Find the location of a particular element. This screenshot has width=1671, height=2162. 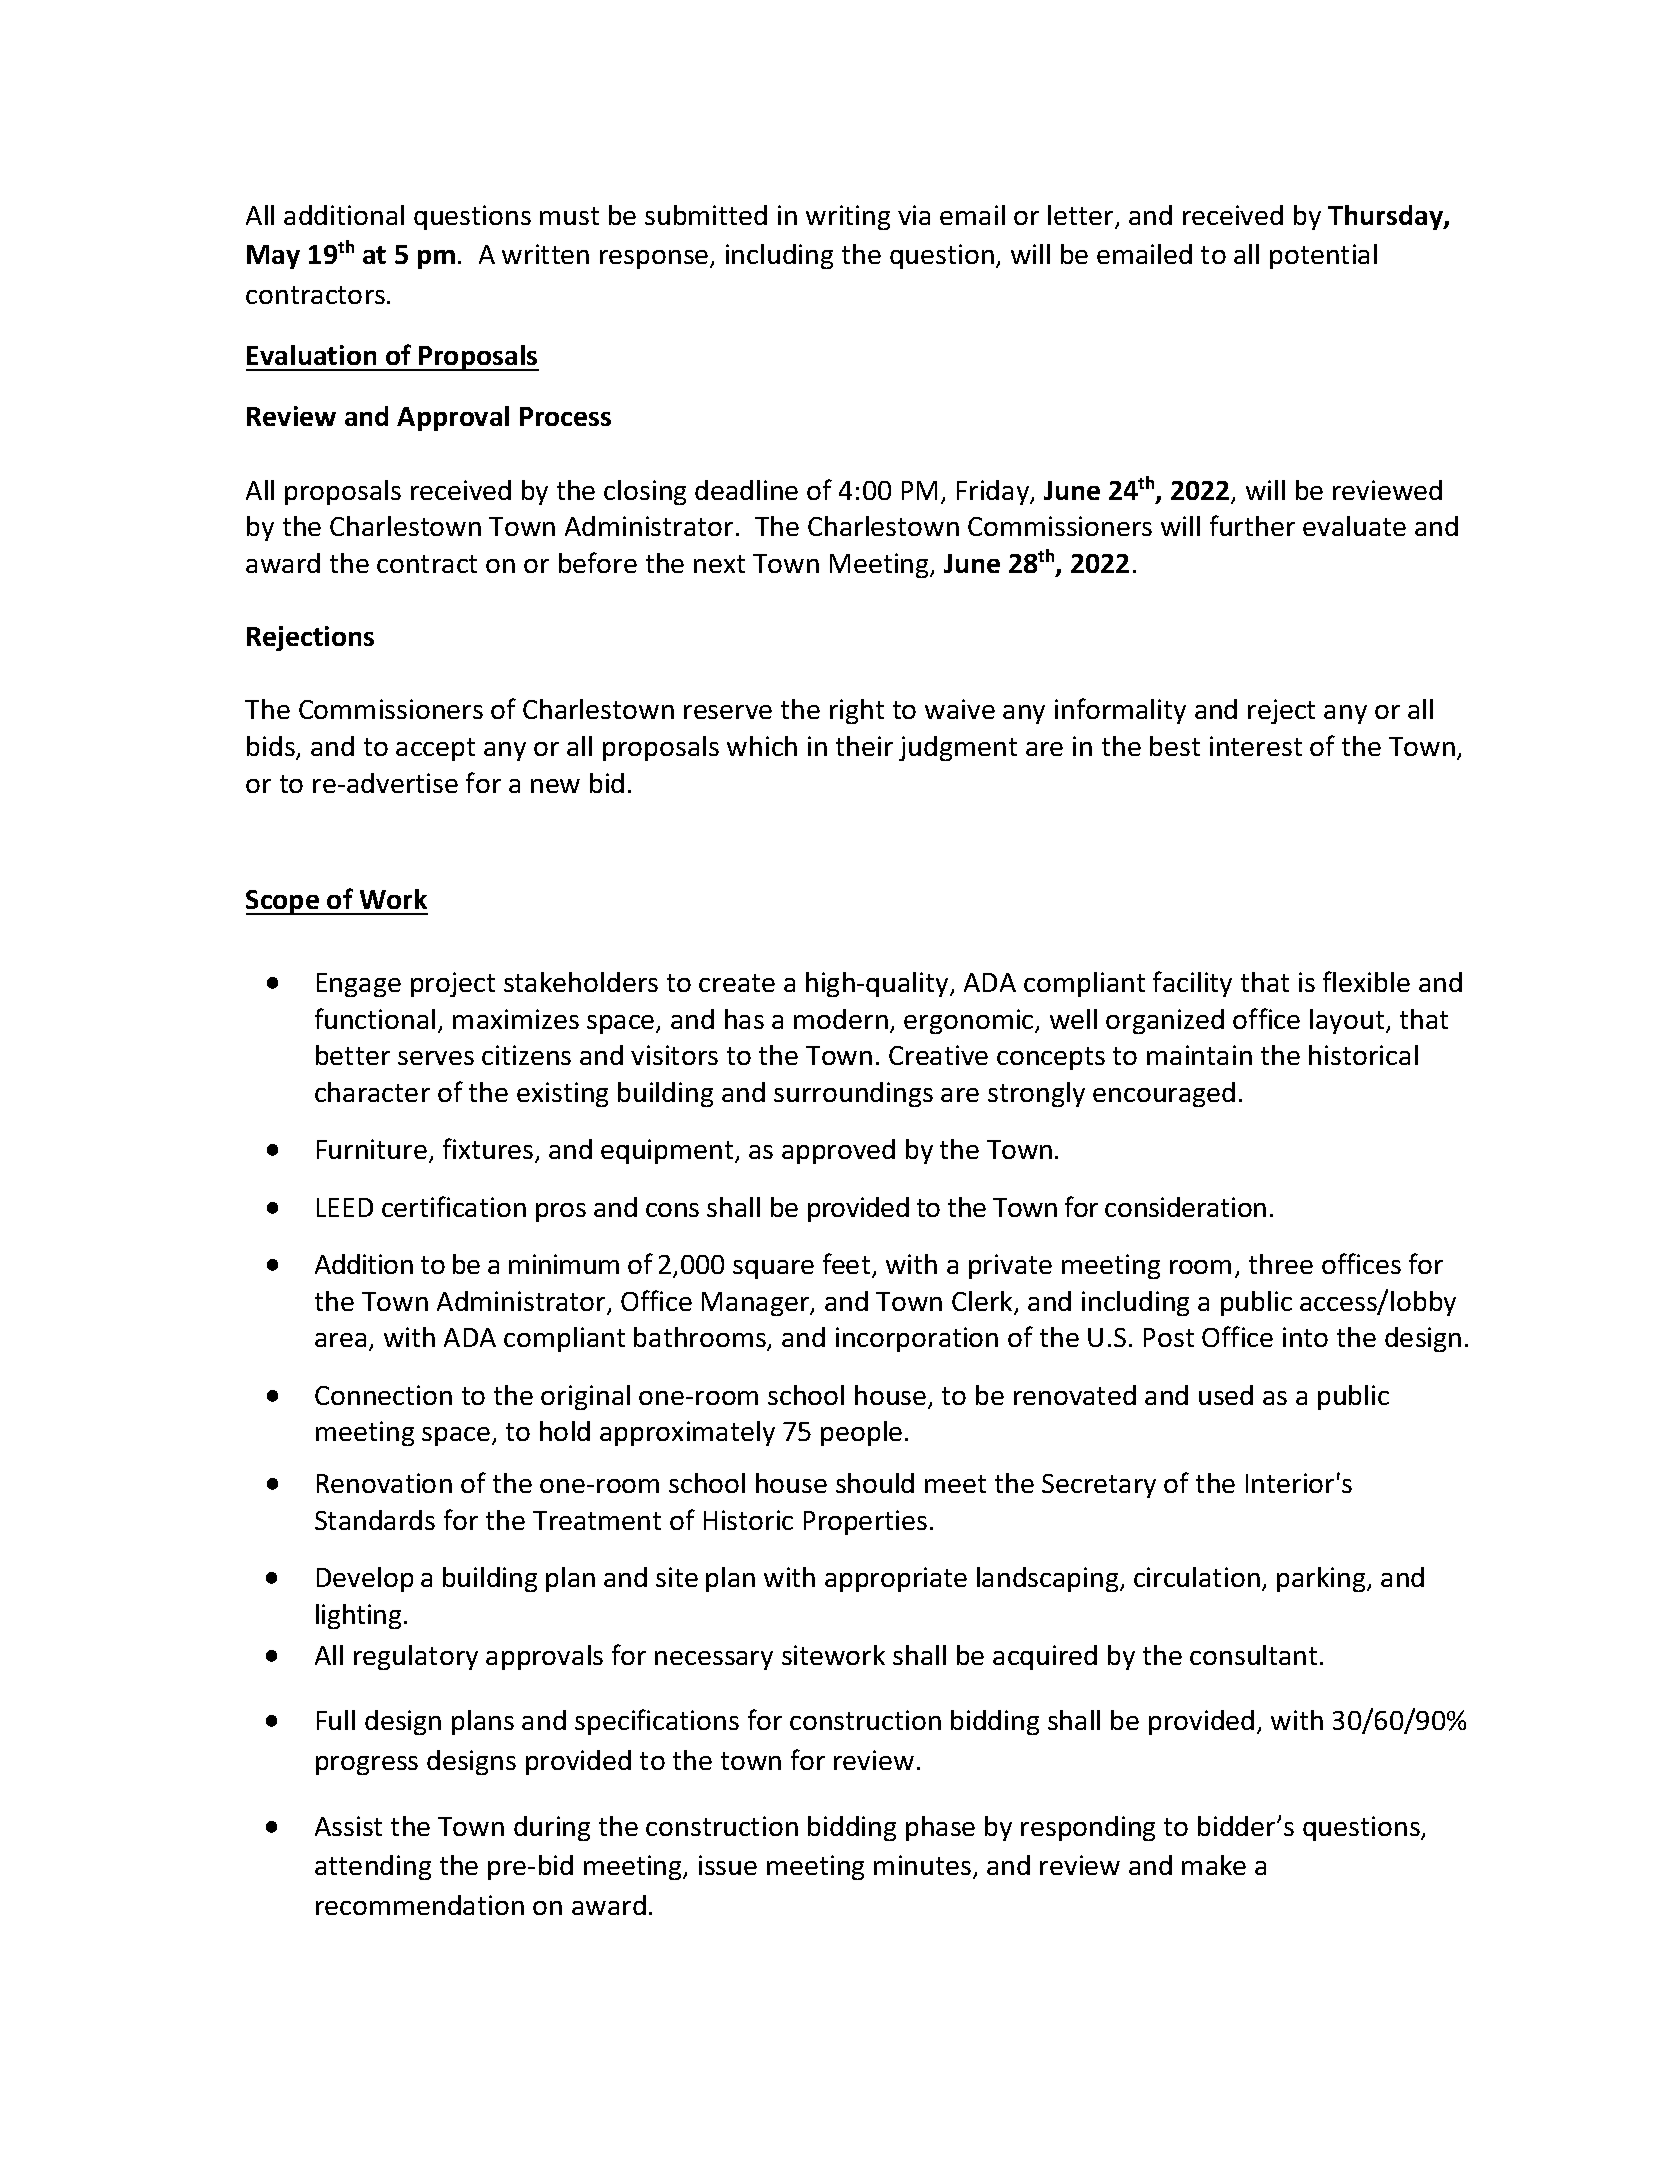

potential is located at coordinates (1323, 256).
